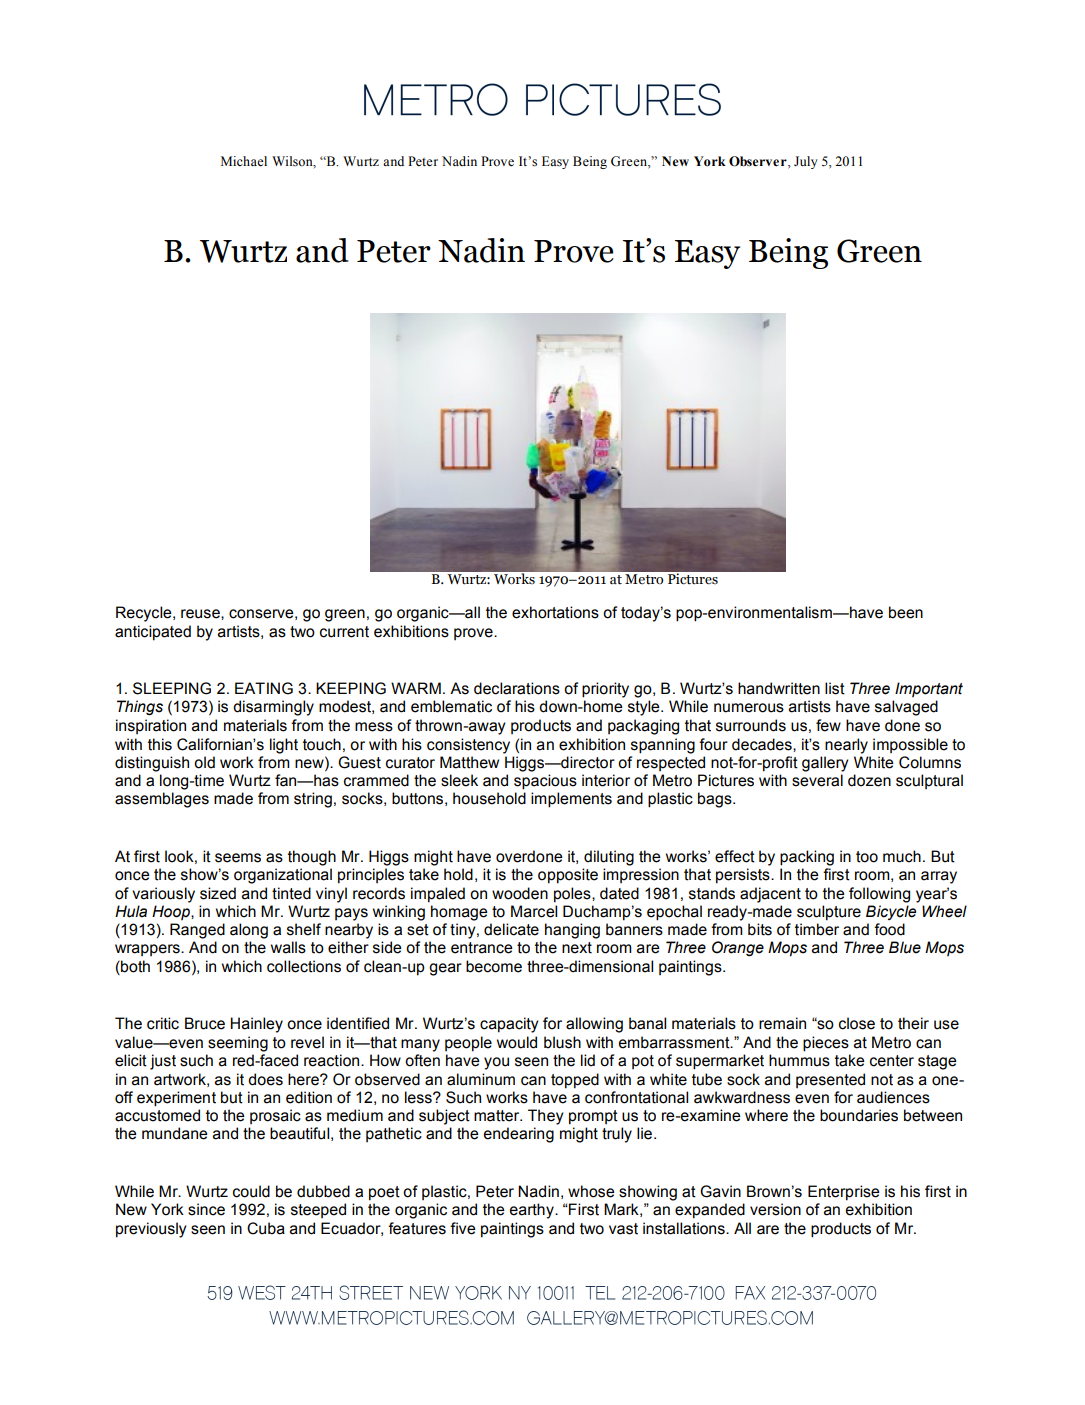 This screenshot has width=1085, height=1405. What do you see at coordinates (759, 162) in the screenshot?
I see `Observer` at bounding box center [759, 162].
